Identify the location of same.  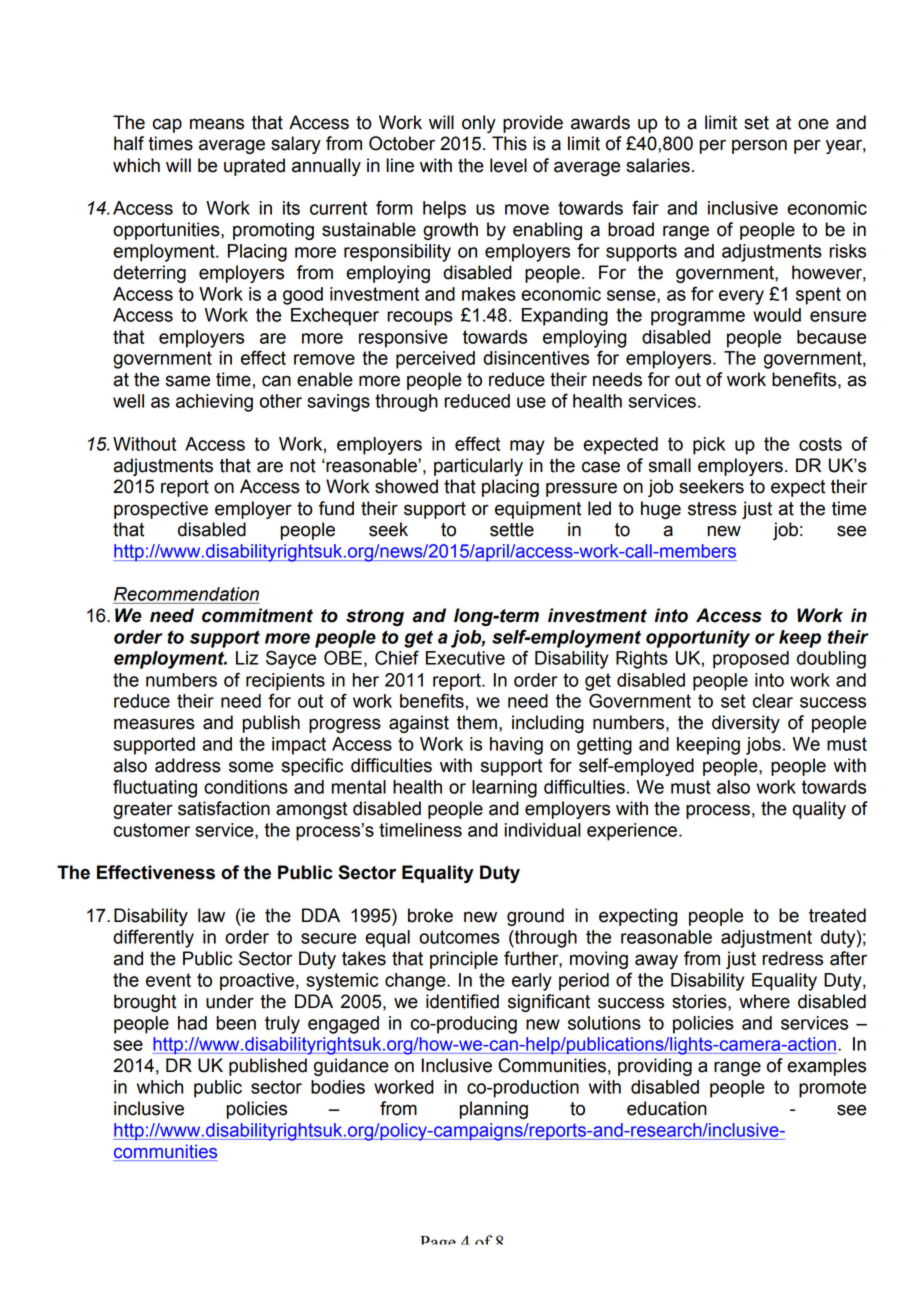
(188, 381).
